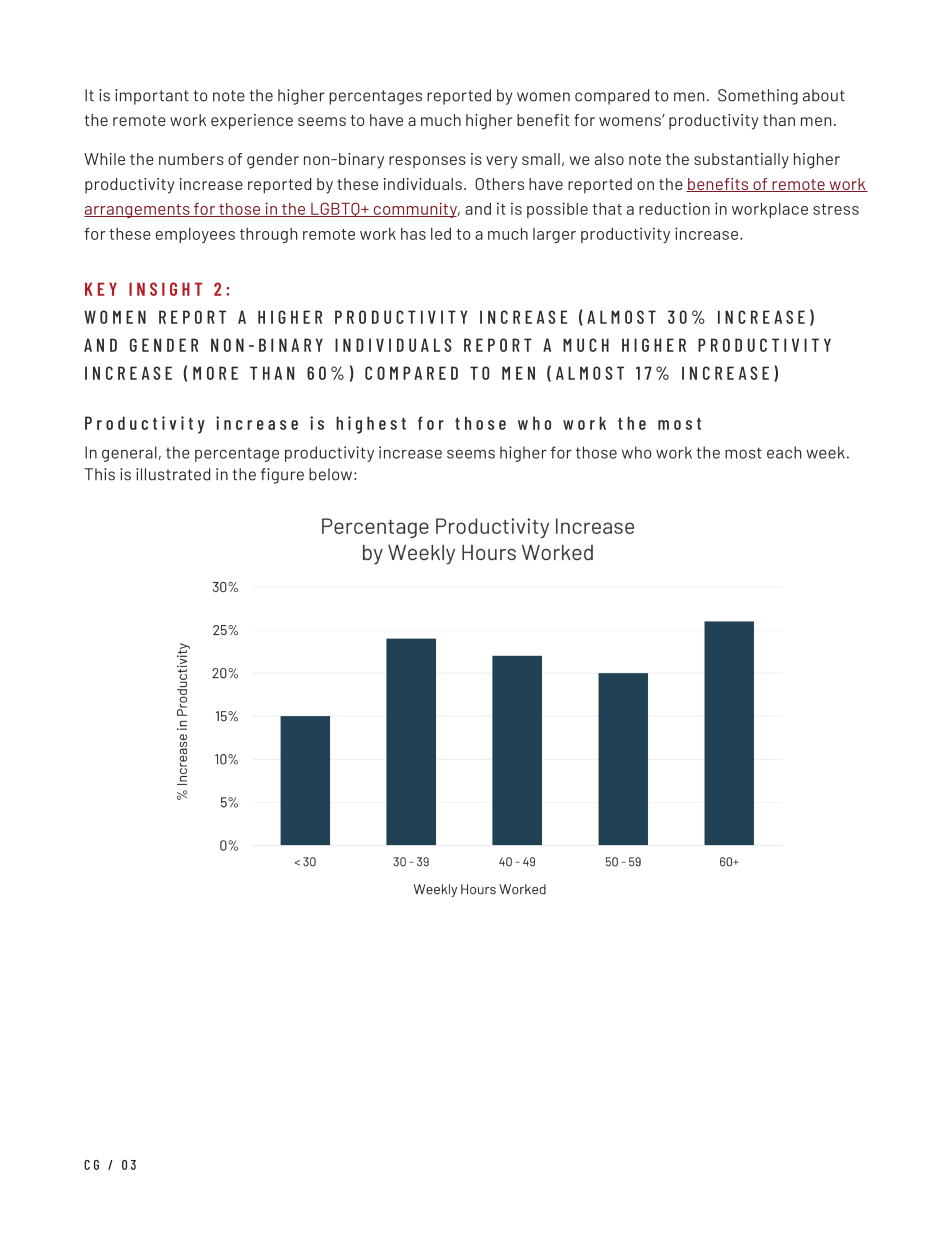  Describe the element at coordinates (371, 425) in the screenshot. I see `highest` at that location.
